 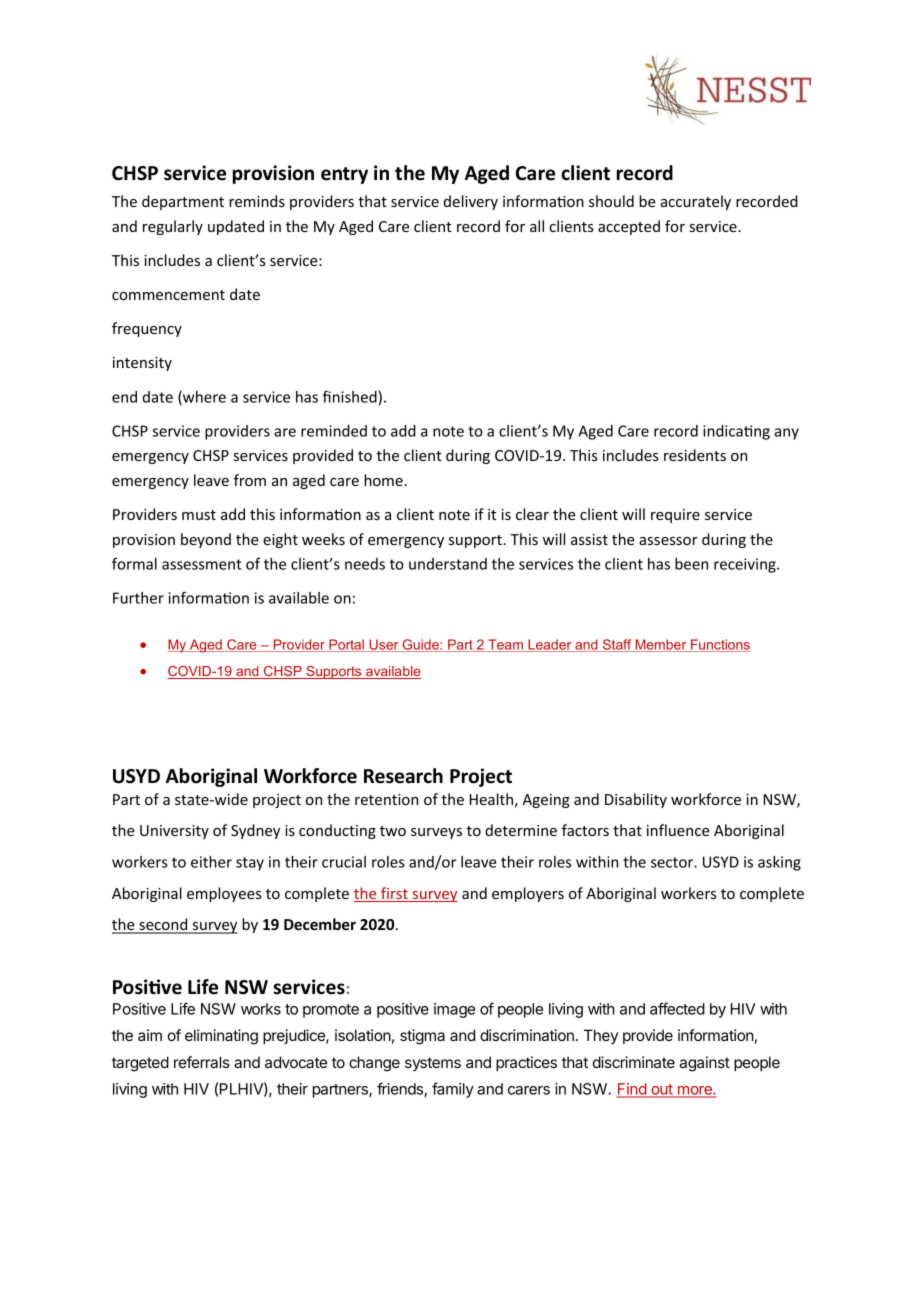 I want to click on delivery, so click(x=471, y=202).
